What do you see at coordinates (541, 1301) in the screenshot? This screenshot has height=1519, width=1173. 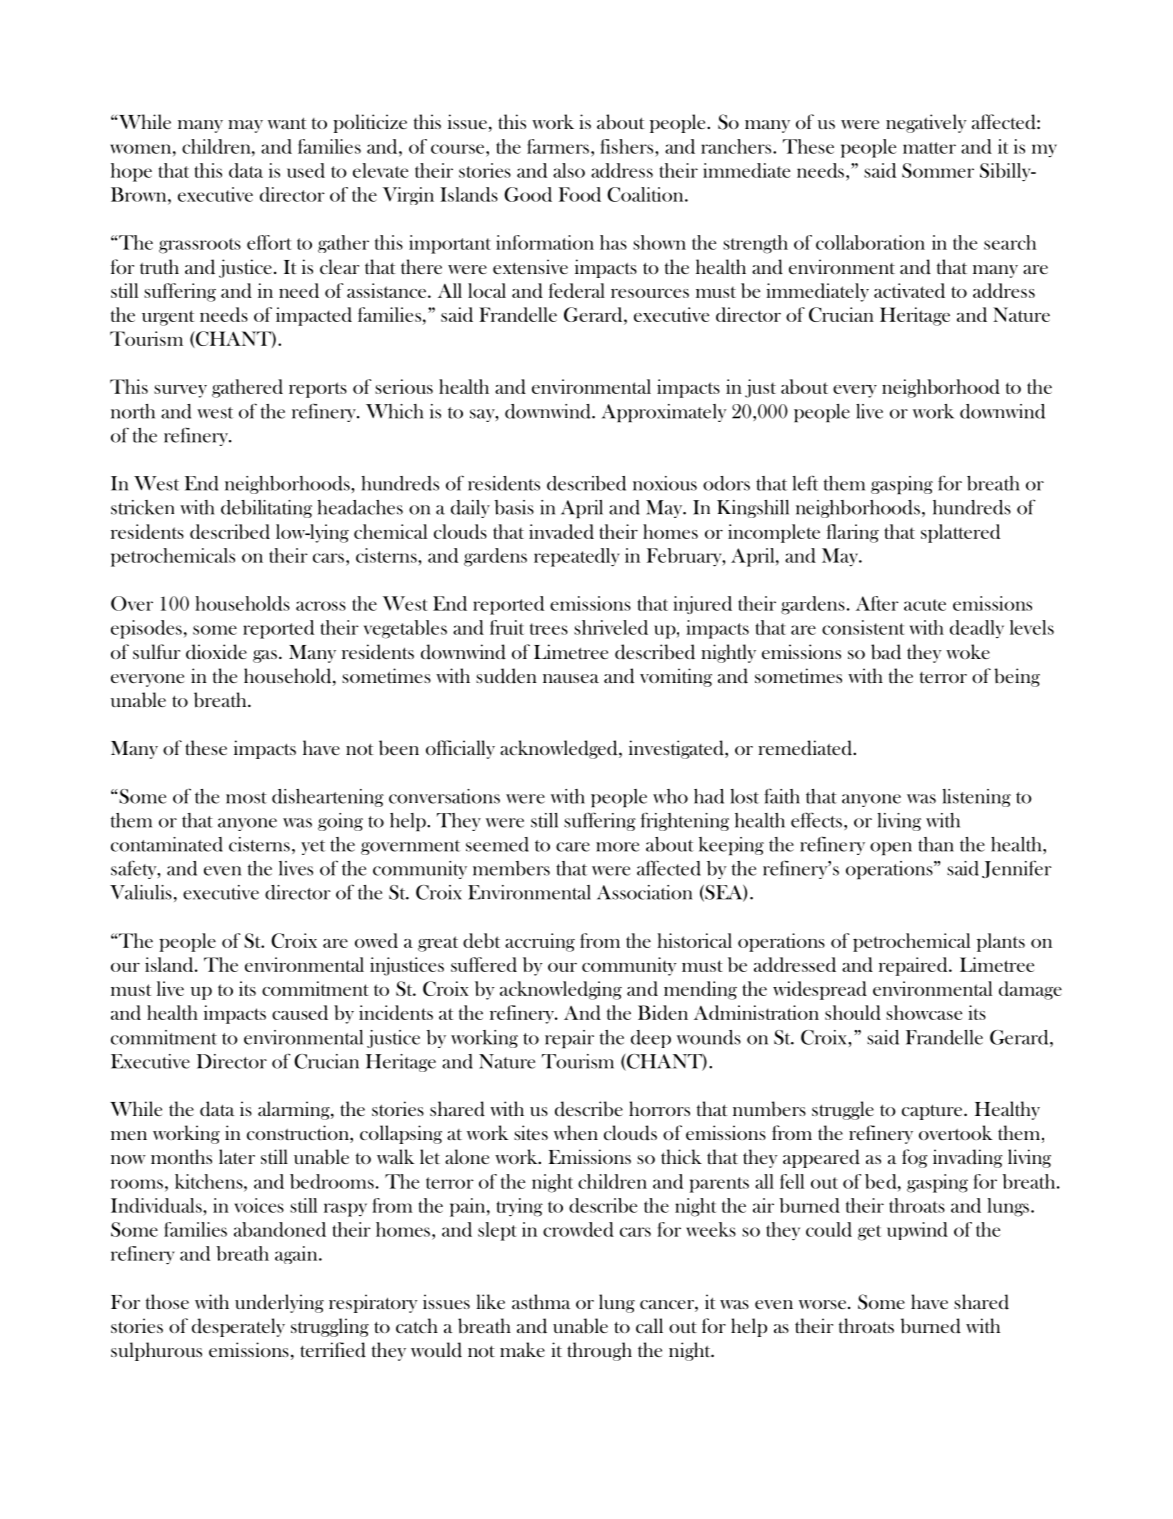 I see `asthma` at bounding box center [541, 1301].
